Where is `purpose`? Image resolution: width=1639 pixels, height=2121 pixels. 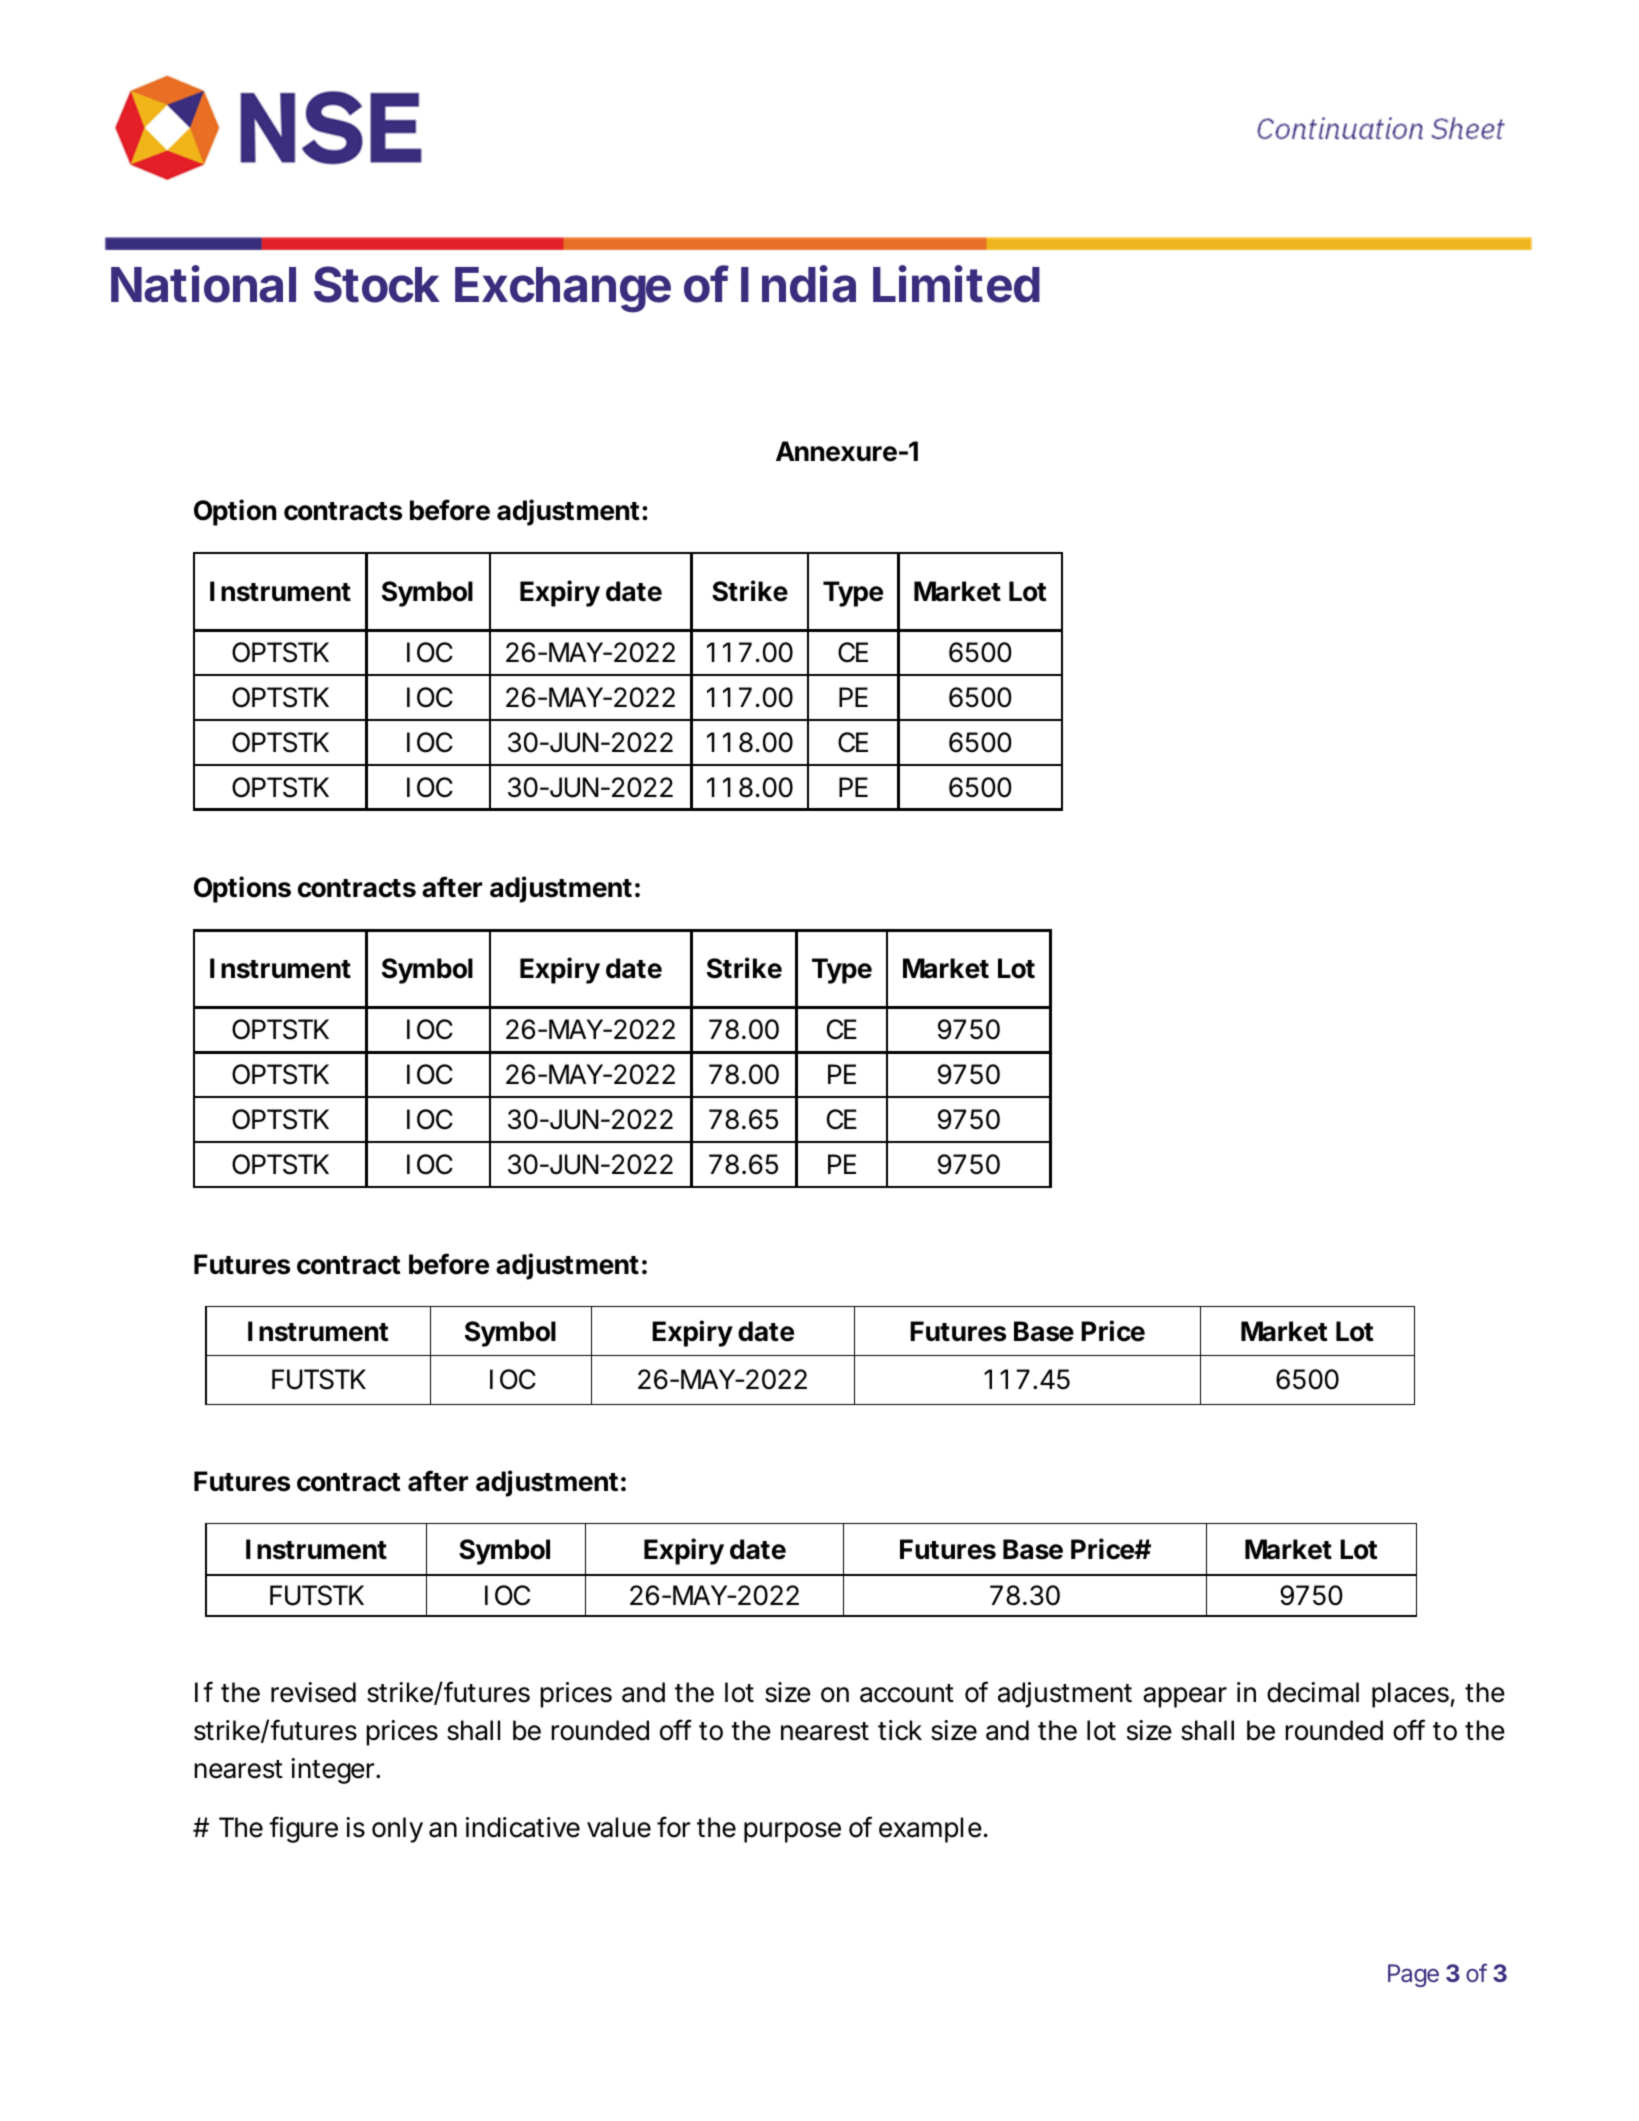
purpose is located at coordinates (792, 1832).
